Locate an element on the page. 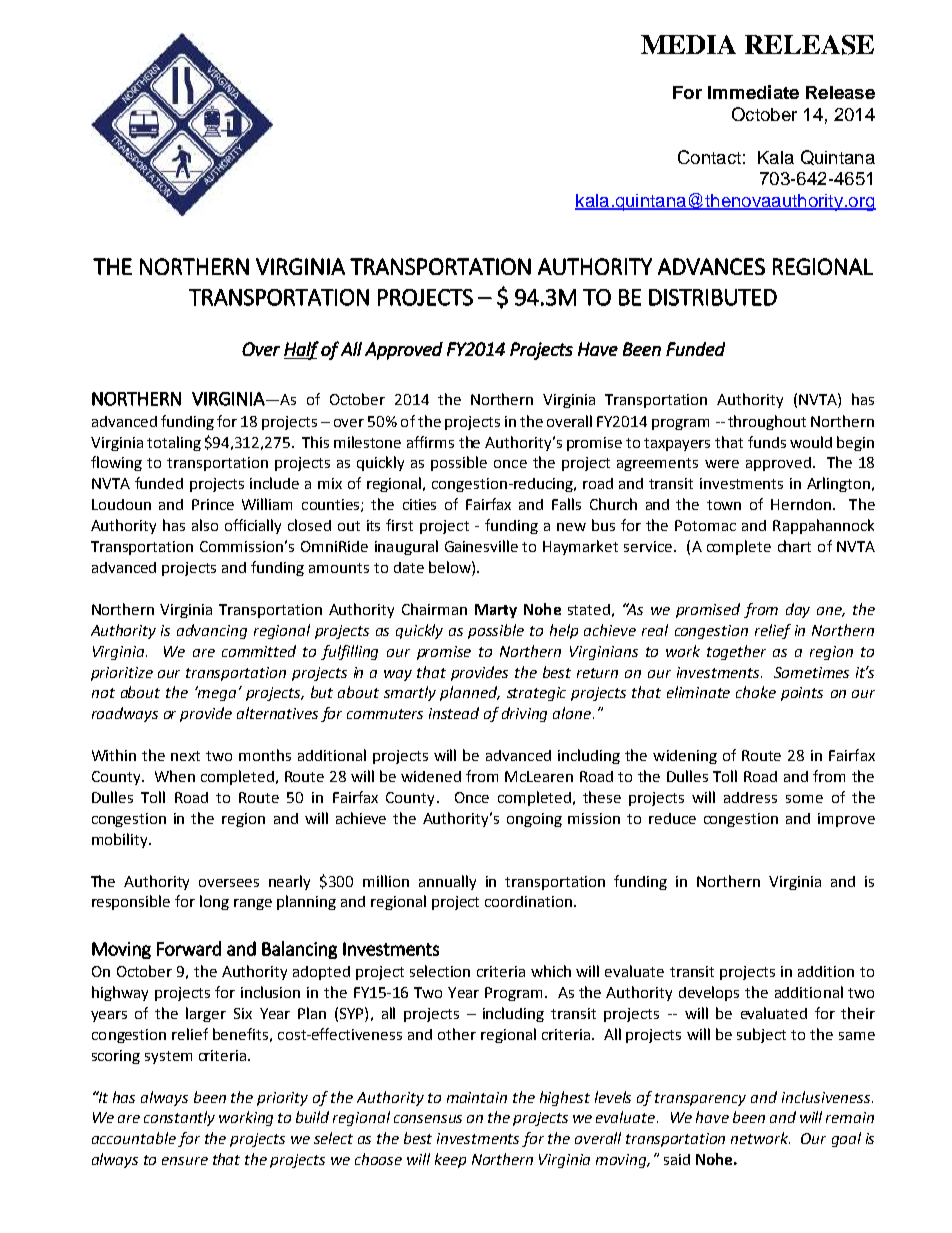 This page has height=1233, width=952. Half is located at coordinates (301, 350).
